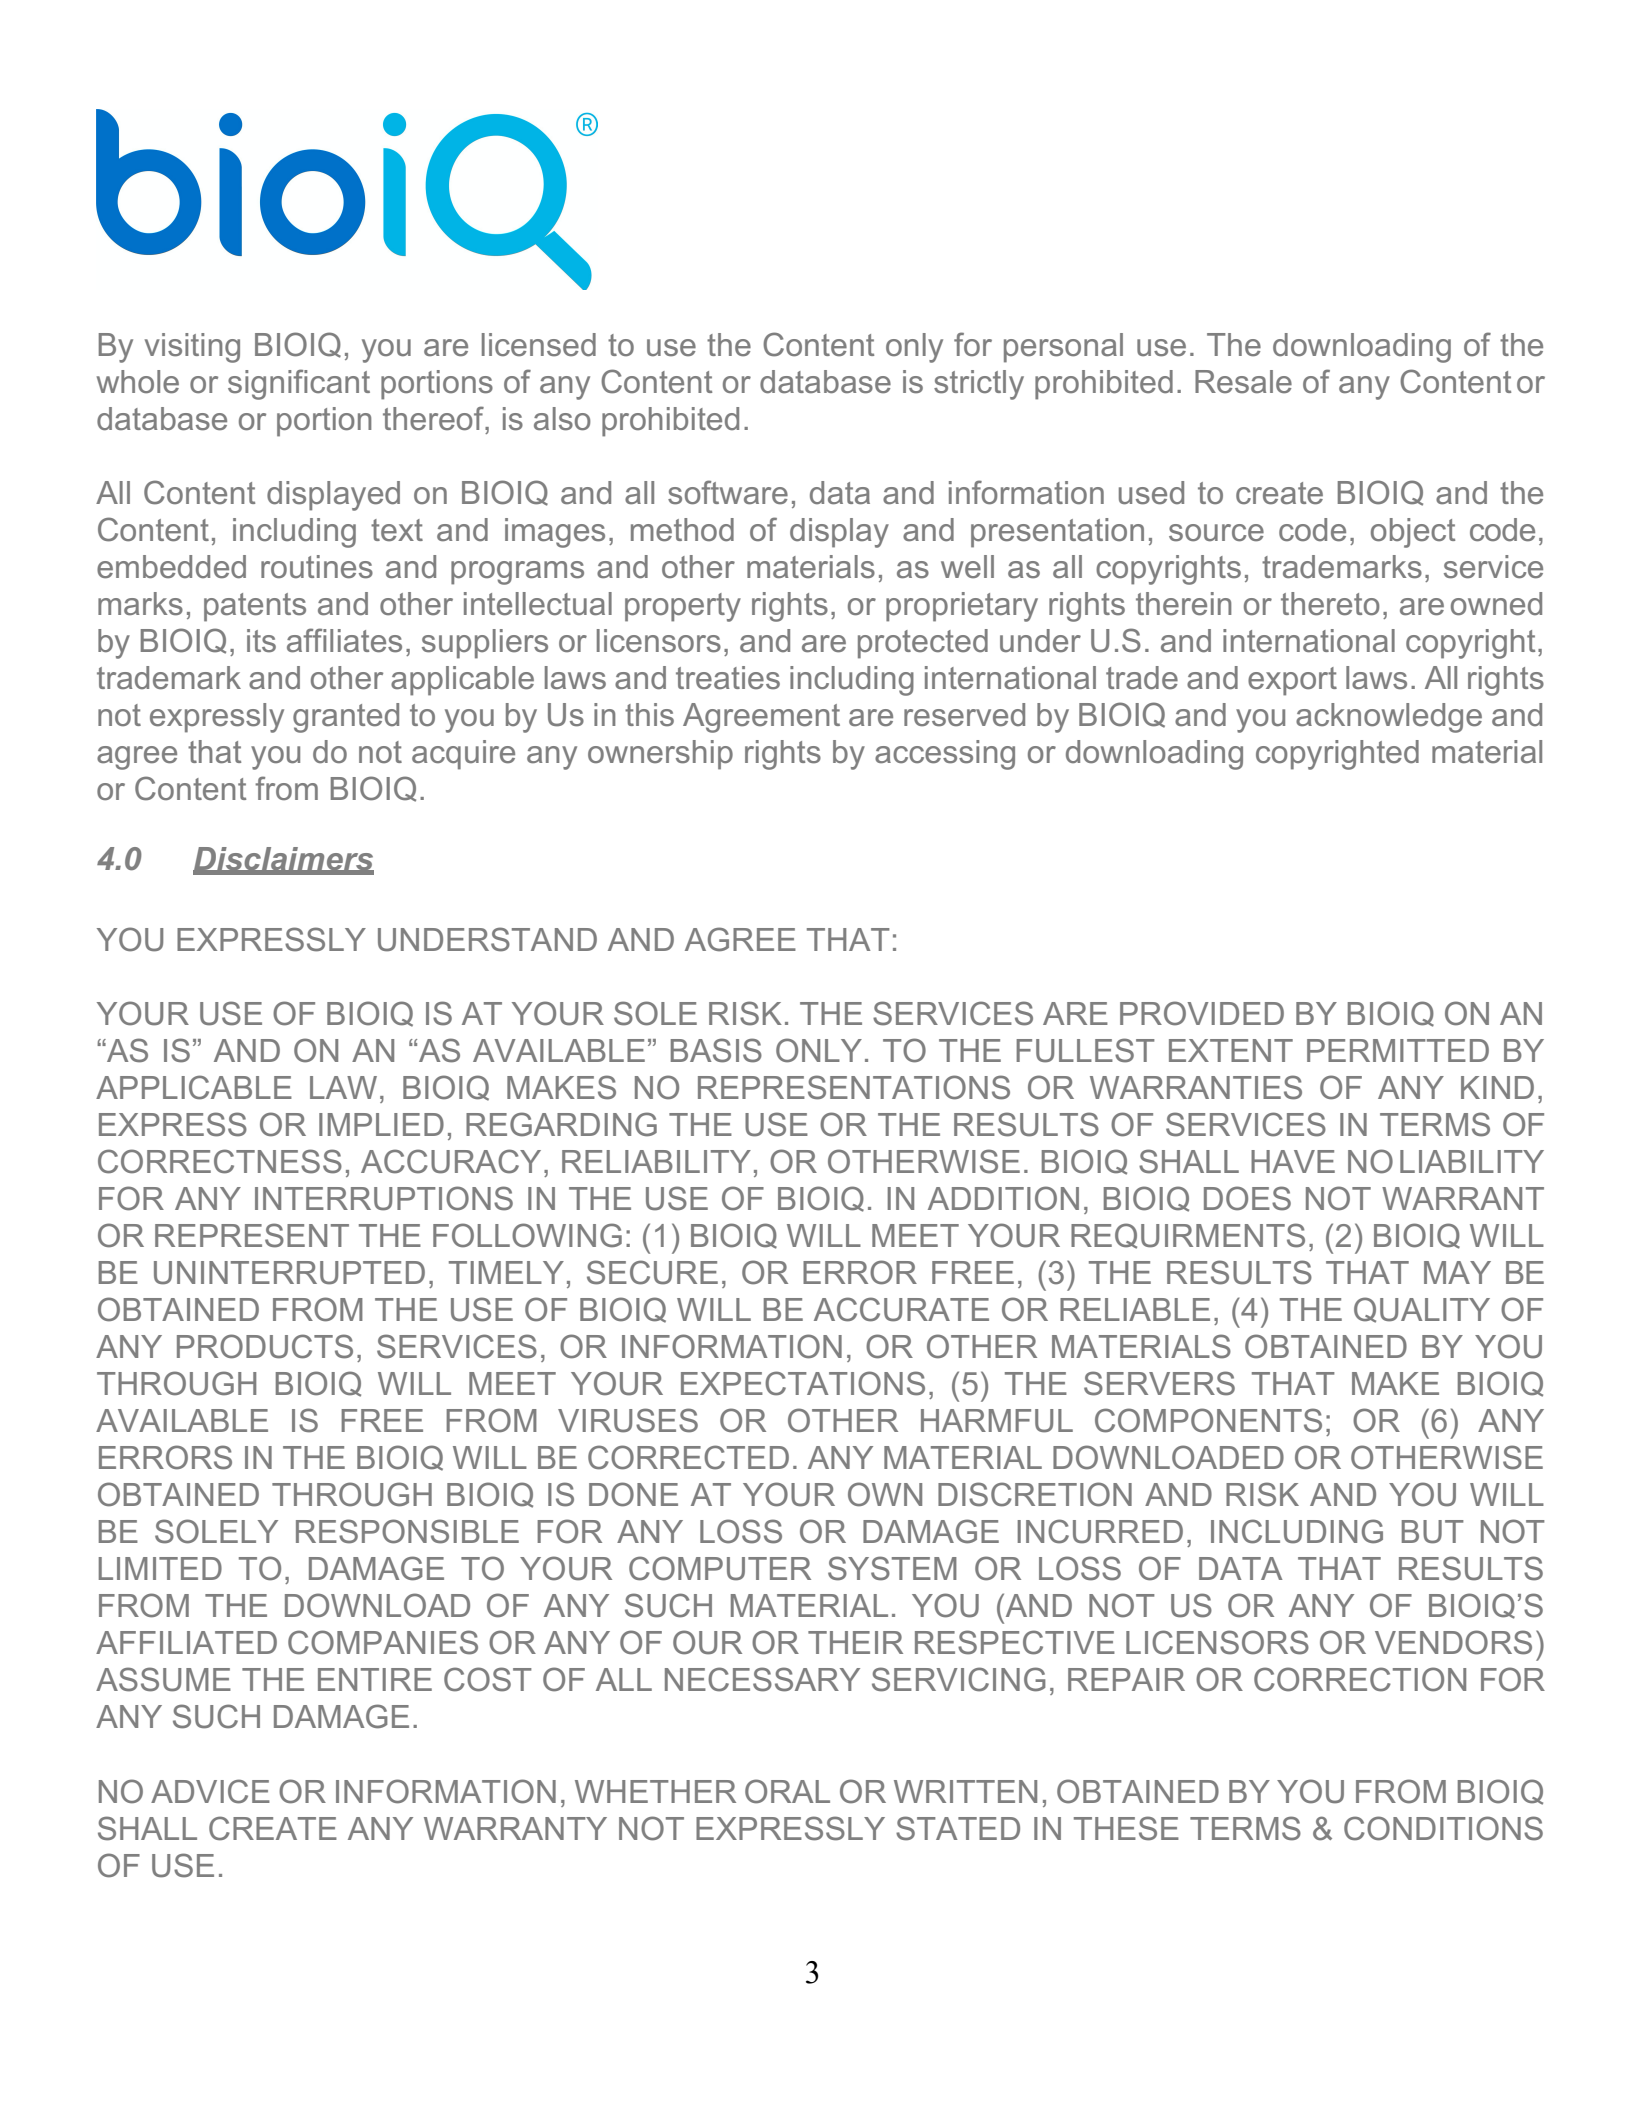  Describe the element at coordinates (1443, 1828) in the image. I see `CONDITIONS` at that location.
